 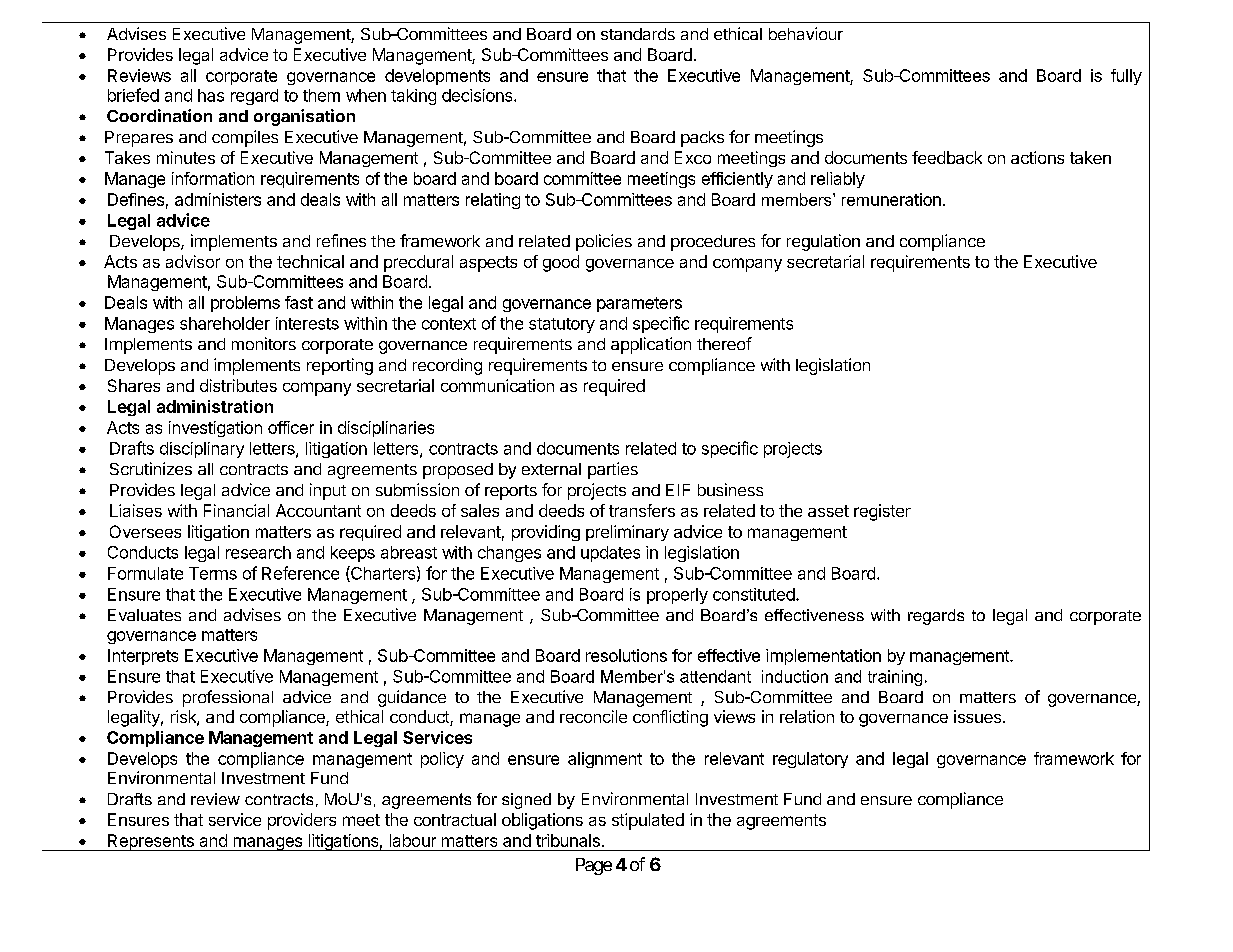 What do you see at coordinates (613, 470) in the screenshot?
I see `parties` at bounding box center [613, 470].
